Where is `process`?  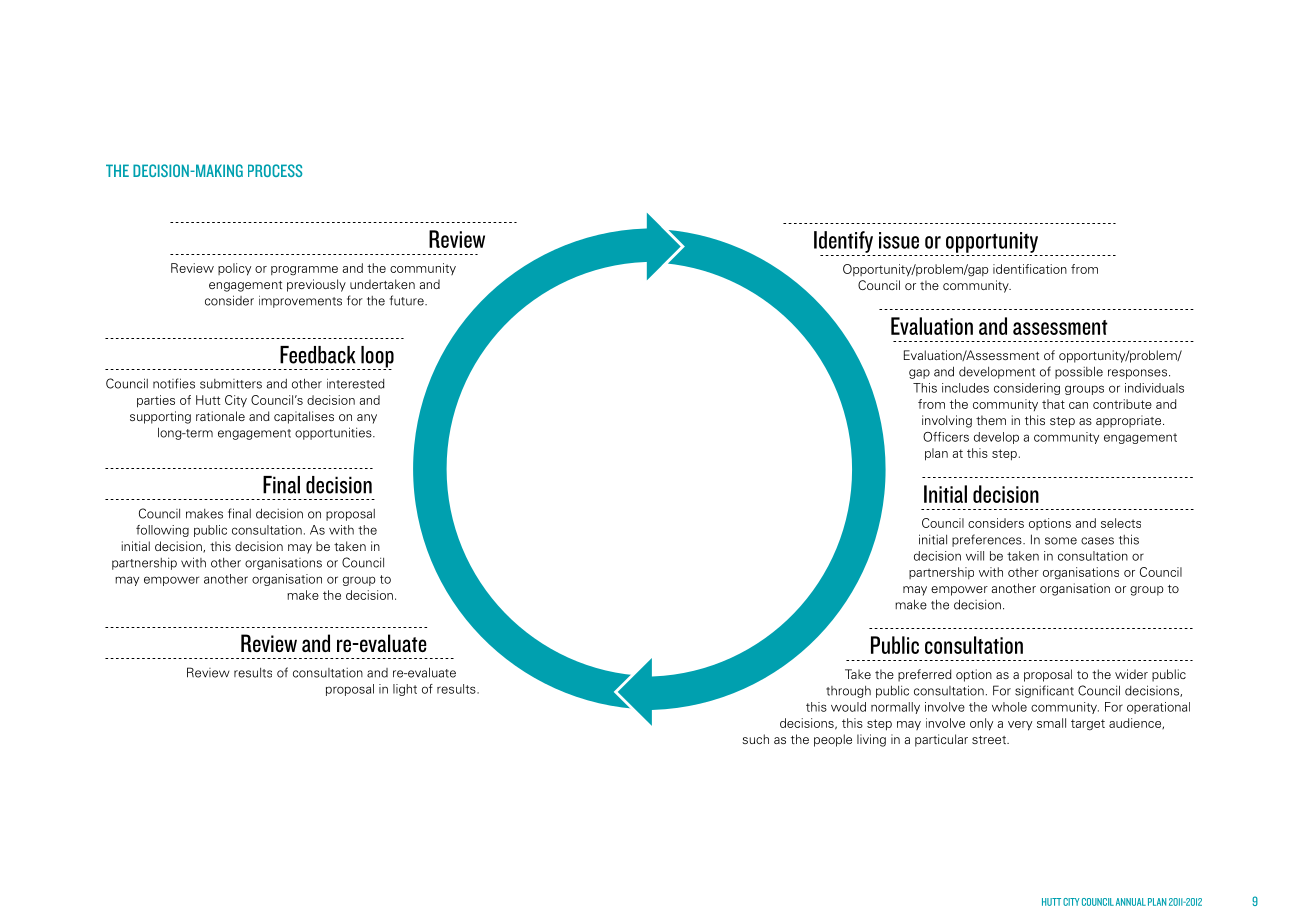 process is located at coordinates (275, 170).
